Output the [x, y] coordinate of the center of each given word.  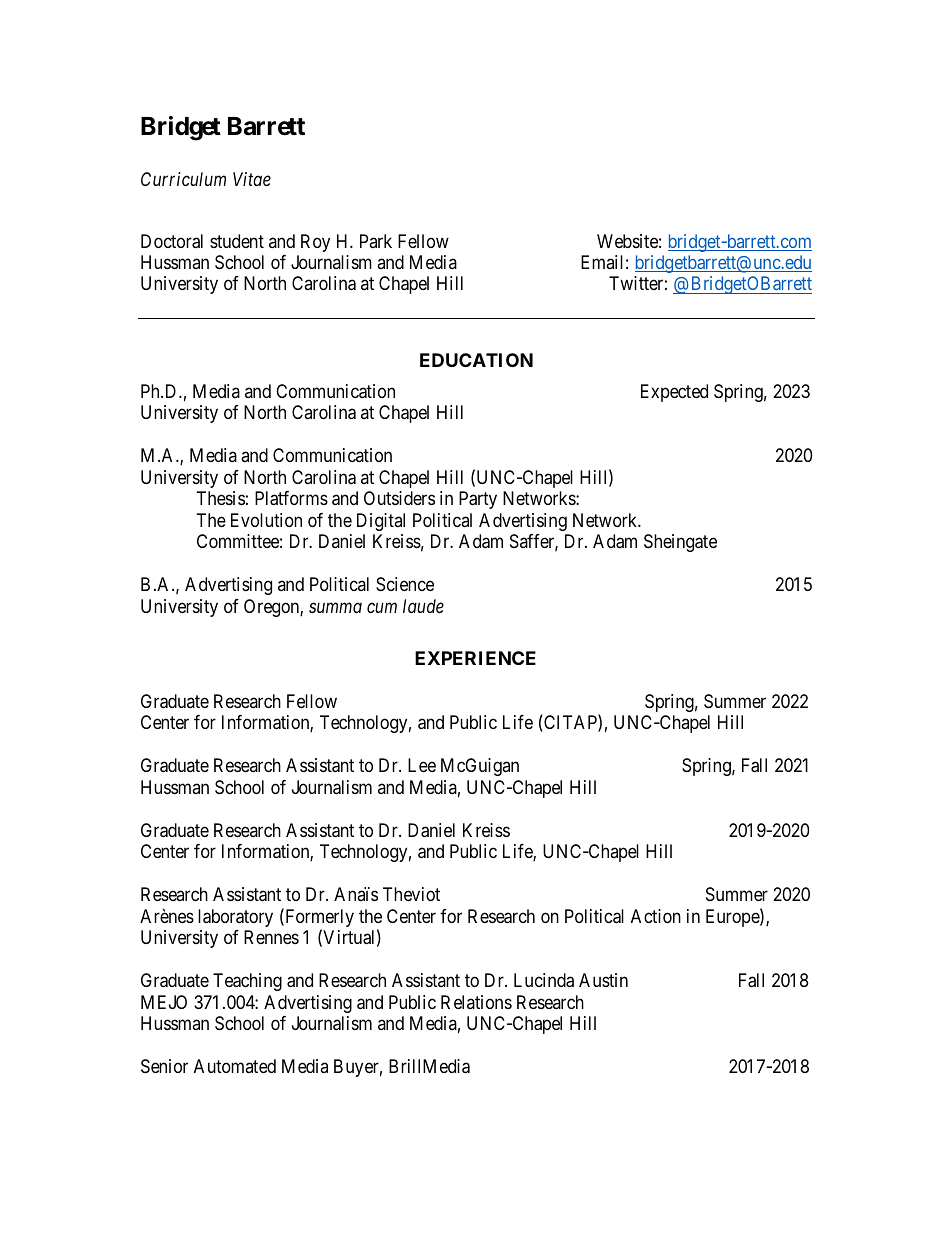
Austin [603, 980]
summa [335, 607]
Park [376, 241]
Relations [476, 1002]
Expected [674, 393]
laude [423, 606]
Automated [235, 1066]
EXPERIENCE [475, 658]
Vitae [252, 179]
